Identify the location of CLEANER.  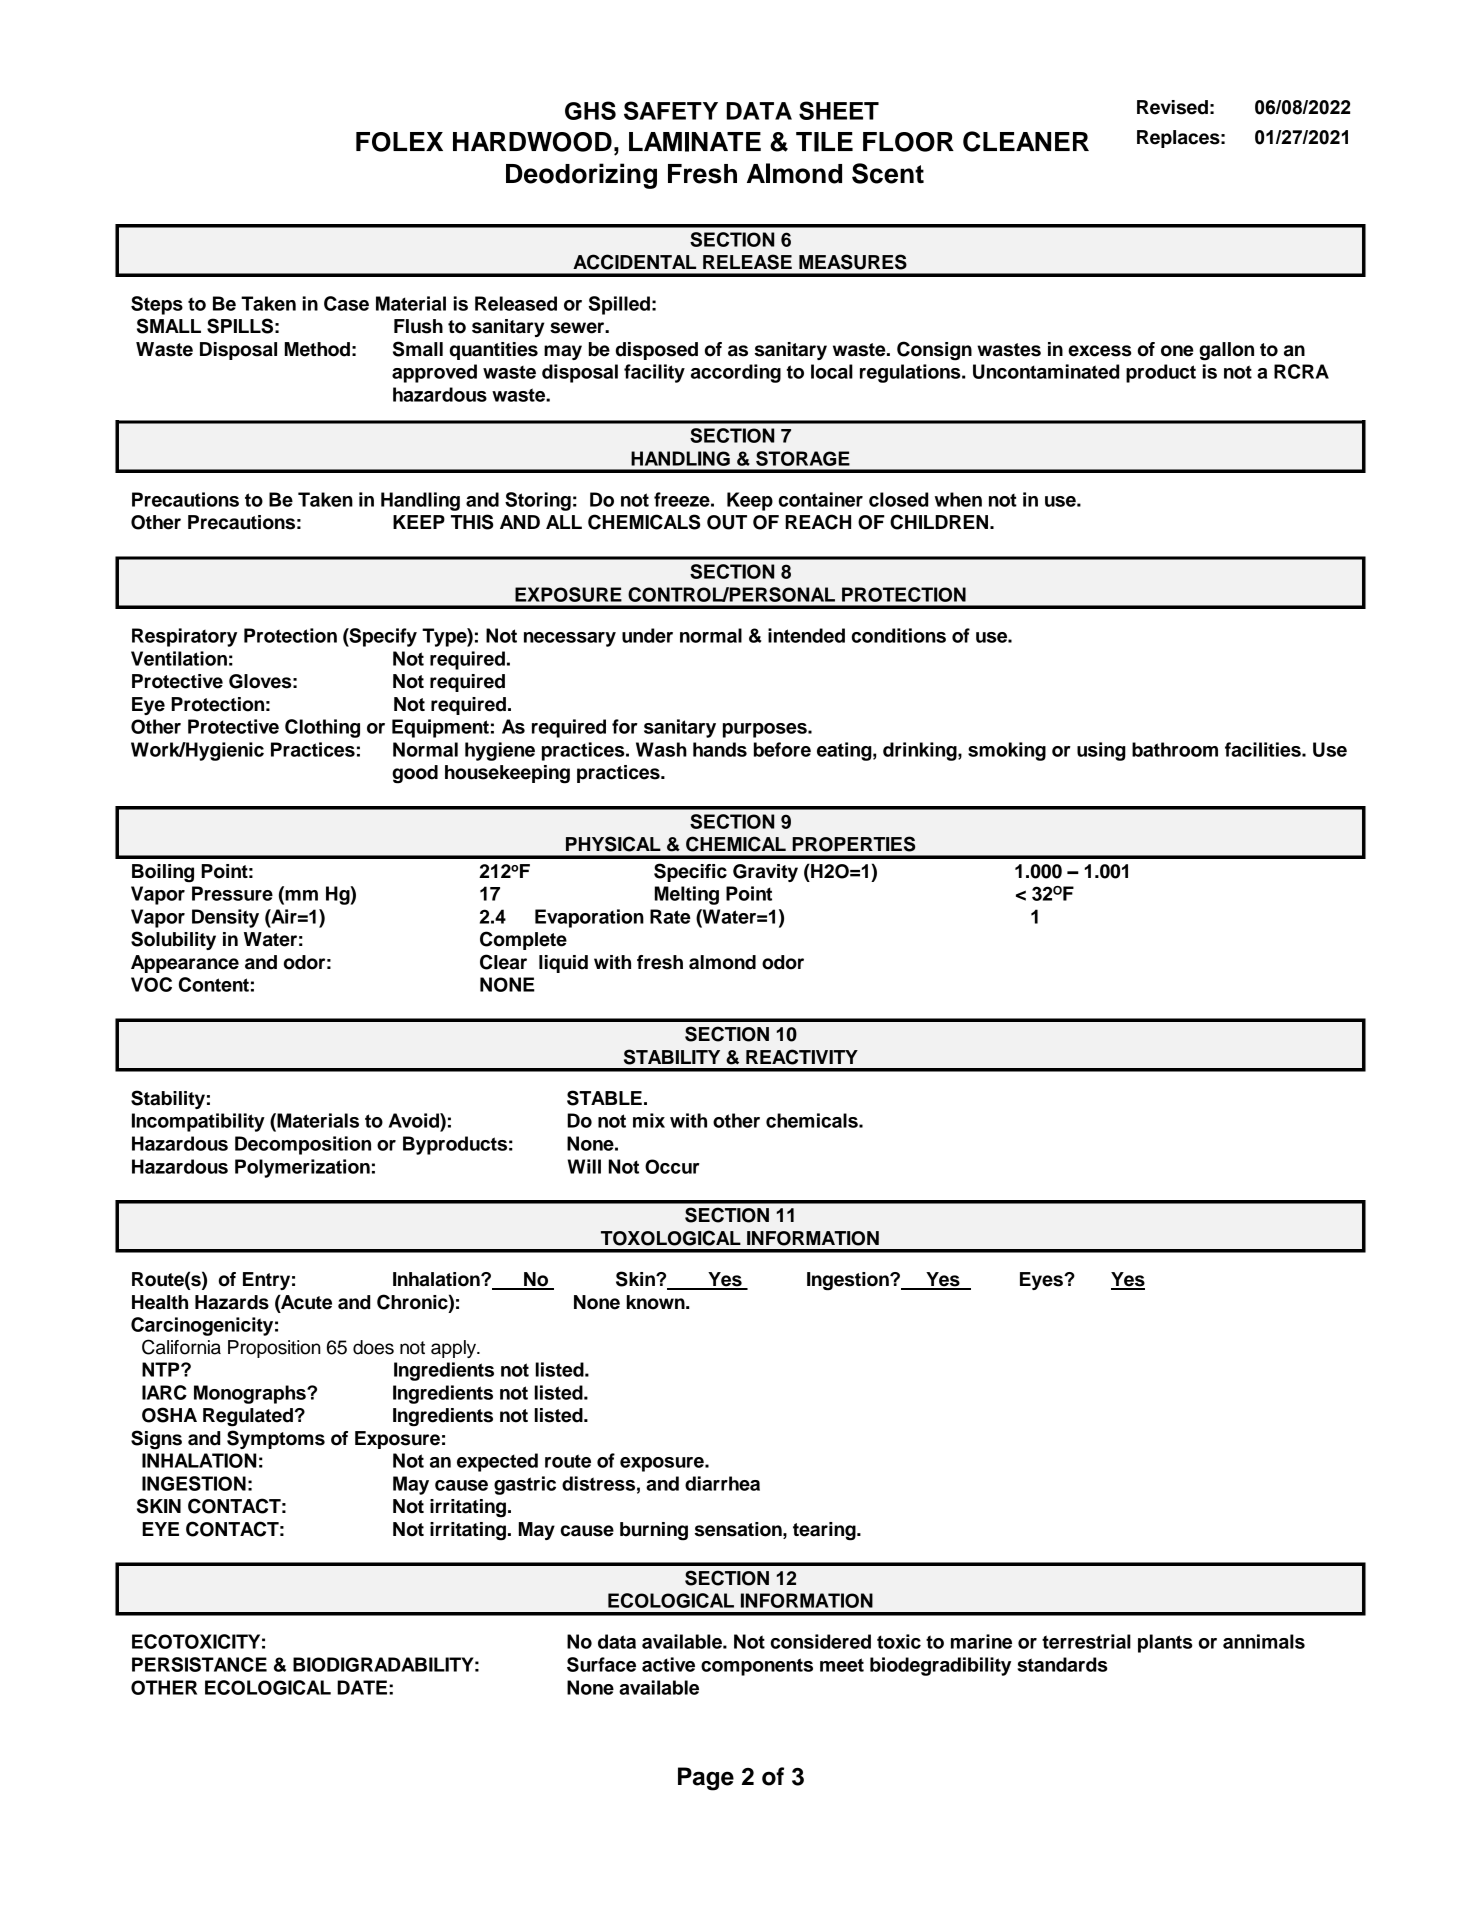
(1026, 141).
